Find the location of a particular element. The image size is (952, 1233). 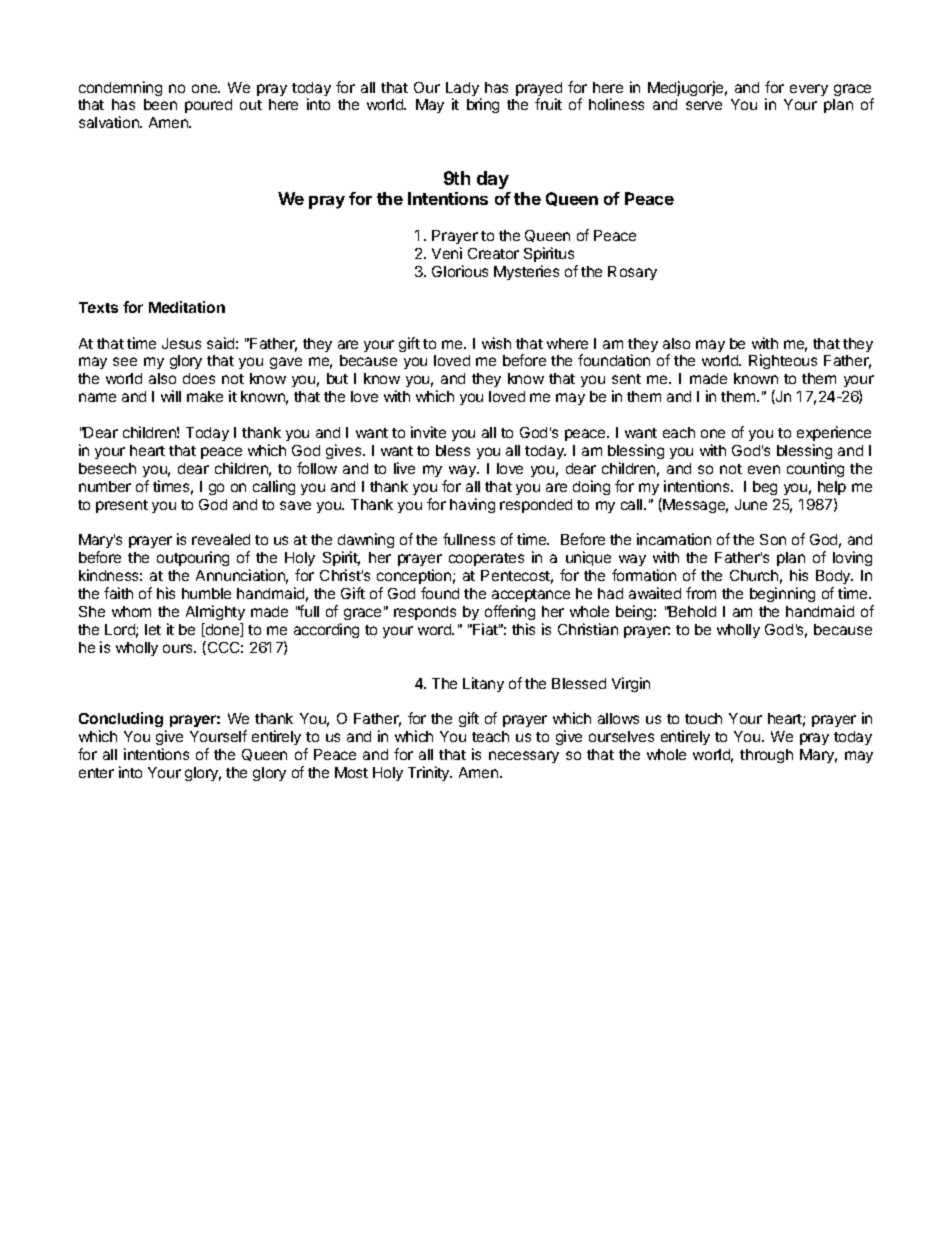

Concluding is located at coordinates (121, 721).
